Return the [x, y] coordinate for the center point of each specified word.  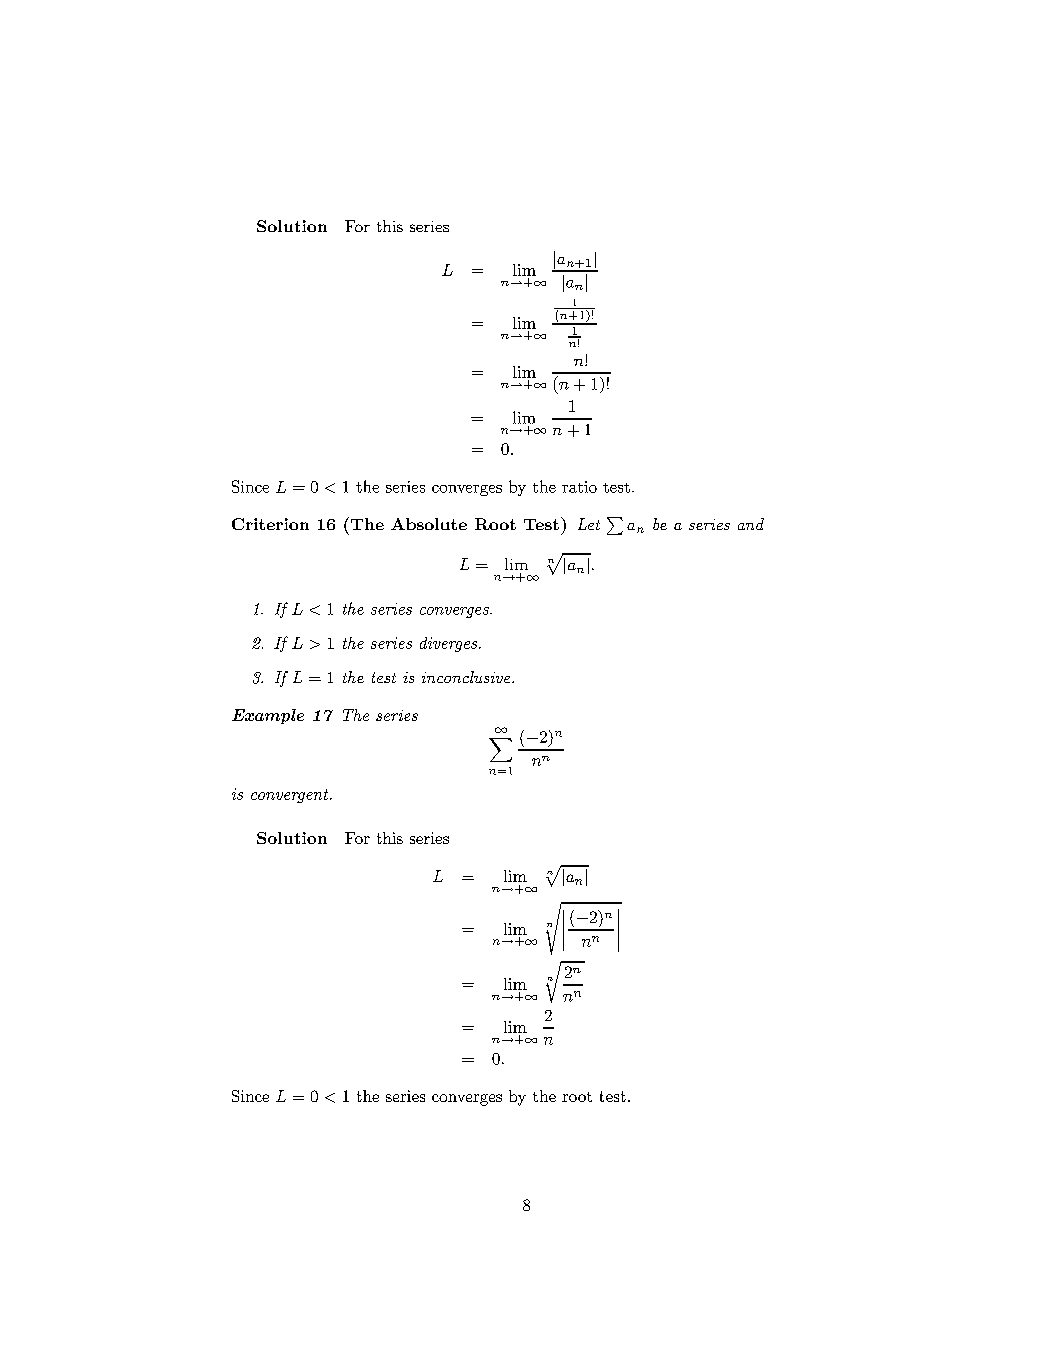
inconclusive [467, 677]
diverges [450, 644]
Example [268, 716]
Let [589, 524]
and [751, 524]
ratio [579, 487]
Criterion [270, 524]
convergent [291, 796]
